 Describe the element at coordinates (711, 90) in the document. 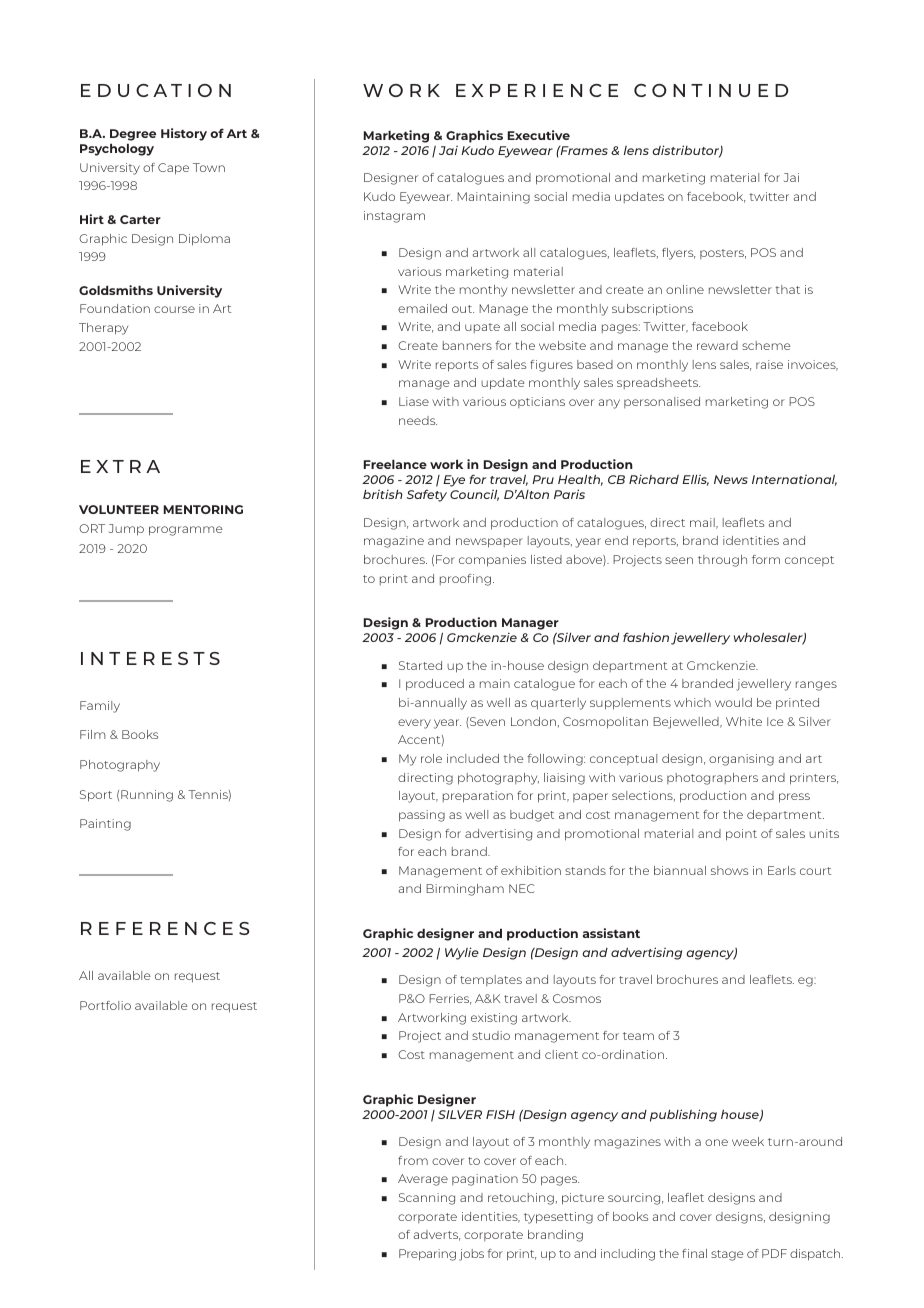

I see `CONTINUED` at that location.
